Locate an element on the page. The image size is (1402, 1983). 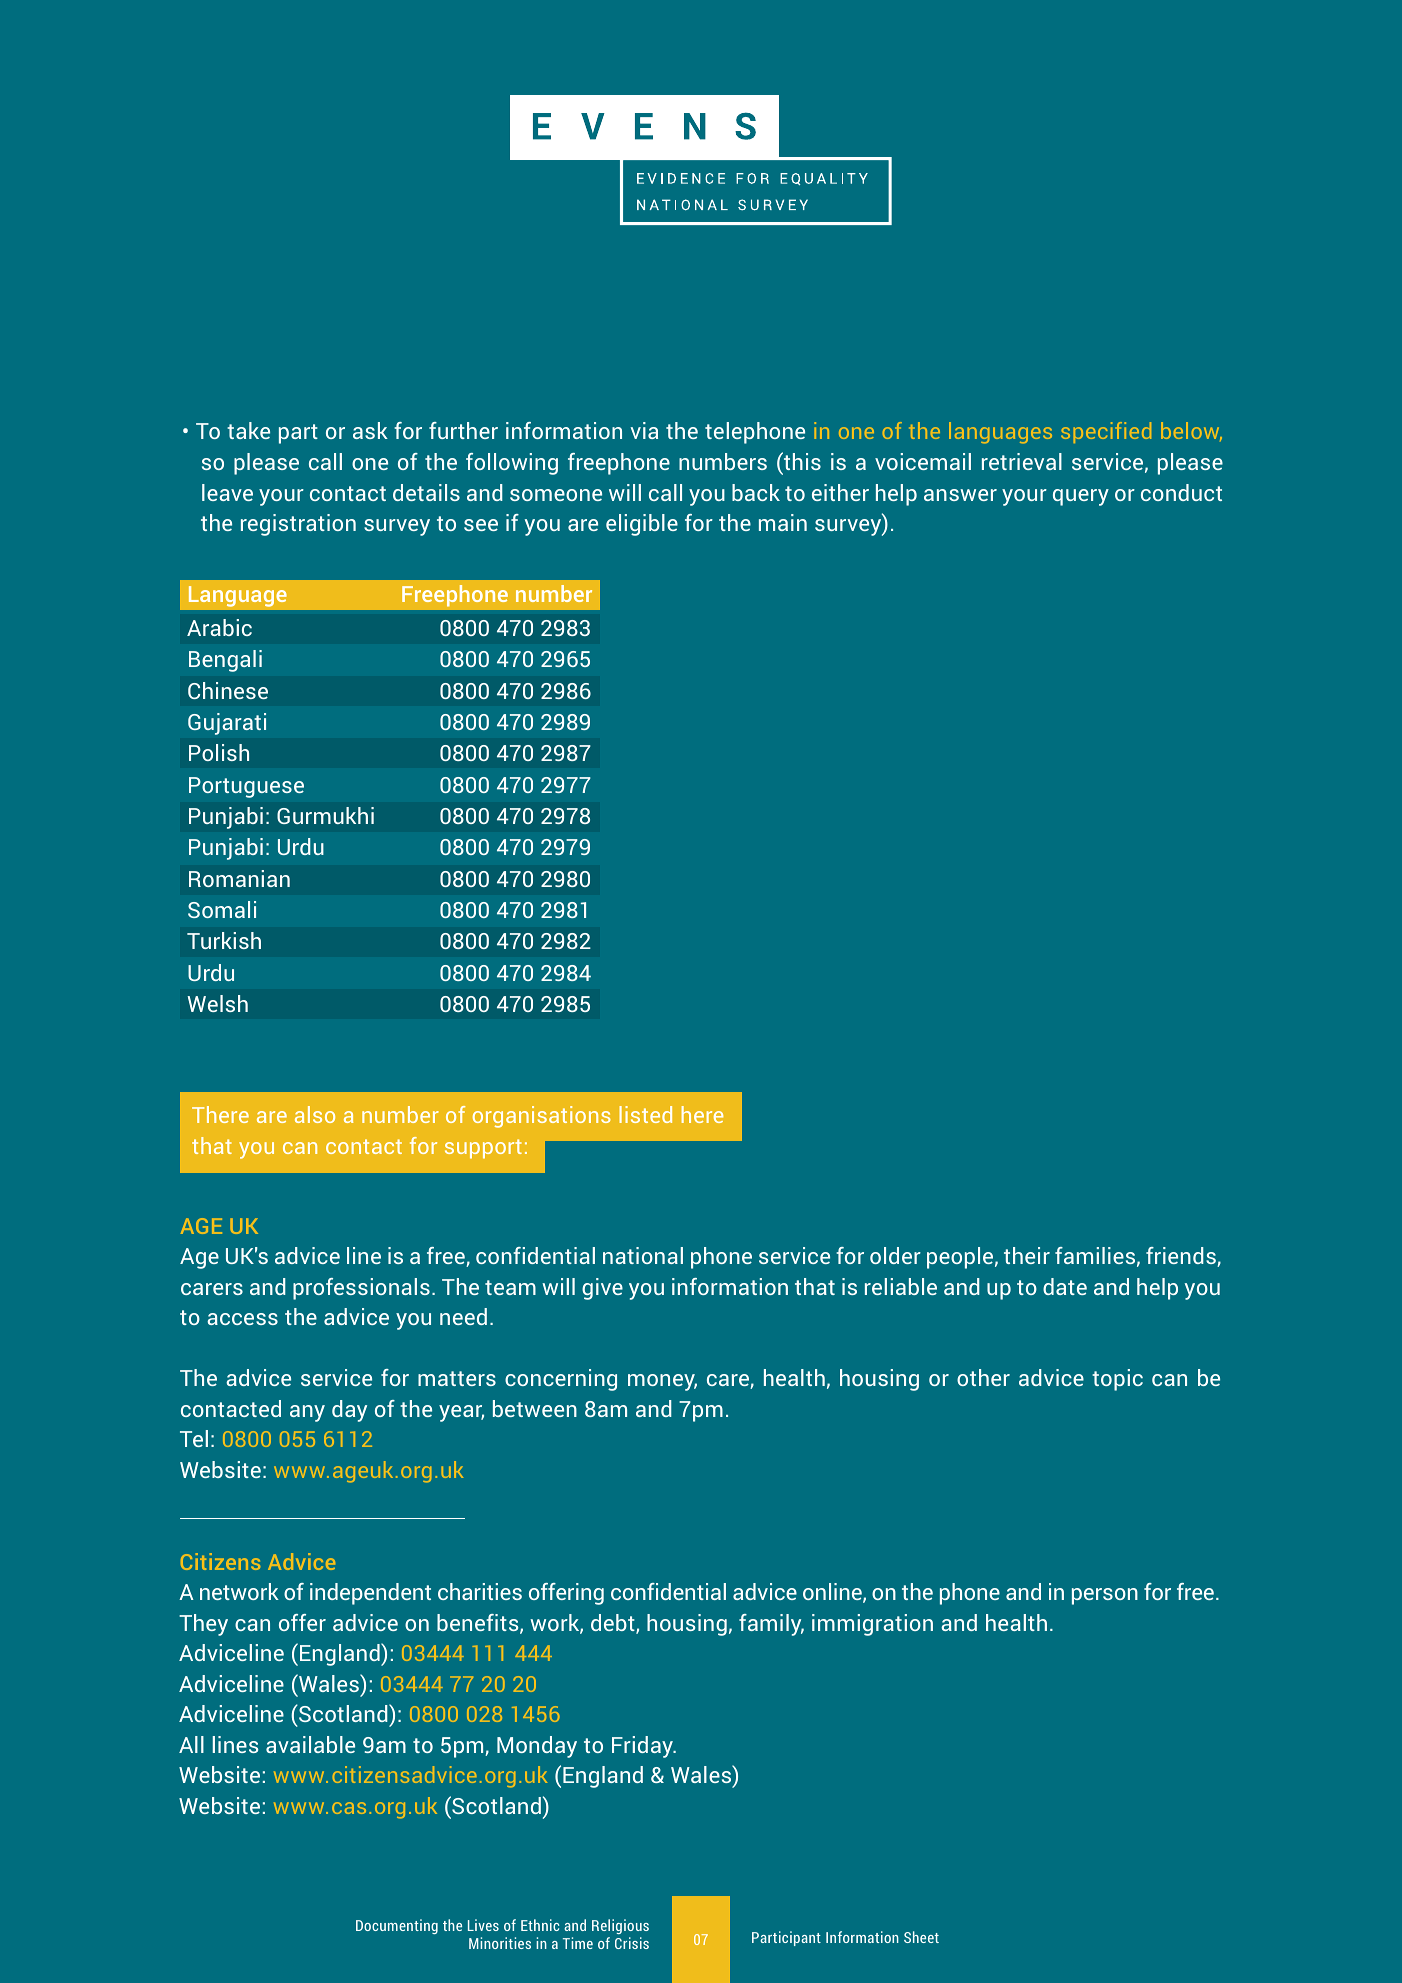
Religious is located at coordinates (620, 1926).
